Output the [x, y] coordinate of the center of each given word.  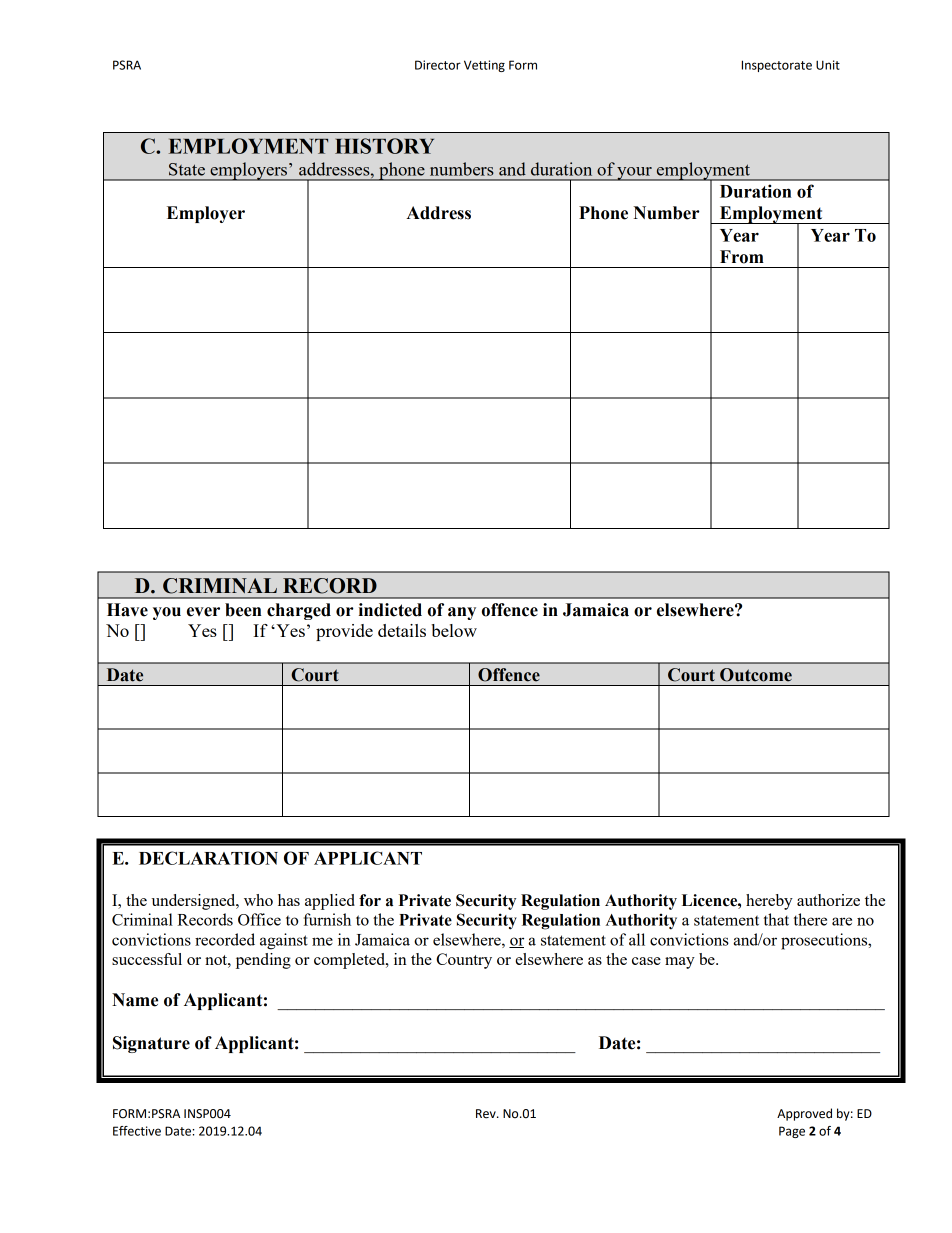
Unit [828, 65]
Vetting [484, 66]
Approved [804, 1114]
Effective [137, 1131]
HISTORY [384, 146]
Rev [487, 1114]
